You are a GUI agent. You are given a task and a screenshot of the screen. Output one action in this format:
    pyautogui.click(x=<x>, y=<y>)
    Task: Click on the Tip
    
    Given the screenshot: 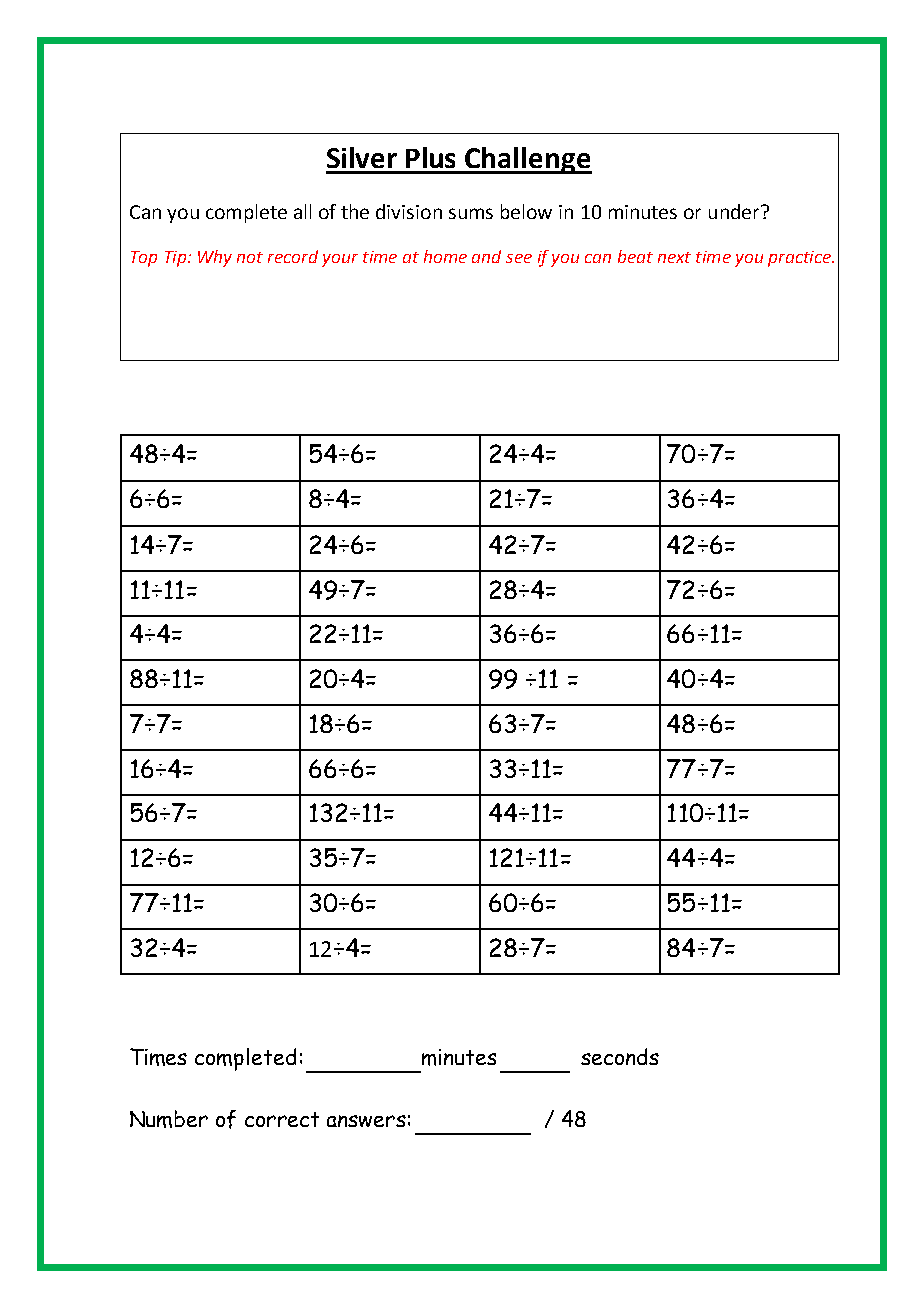 What is the action you would take?
    pyautogui.click(x=175, y=259)
